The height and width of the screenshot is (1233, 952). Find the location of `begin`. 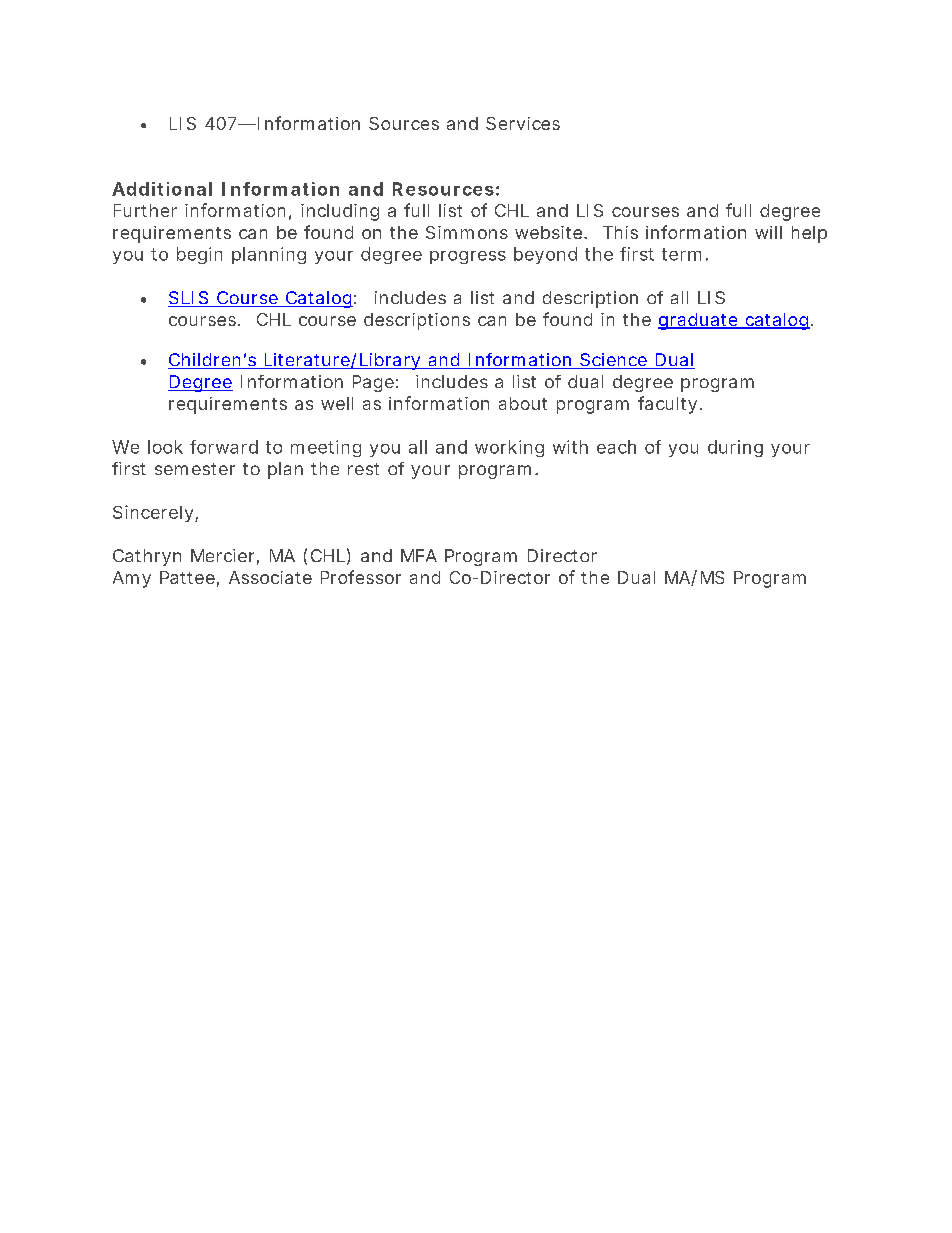

begin is located at coordinates (199, 255).
